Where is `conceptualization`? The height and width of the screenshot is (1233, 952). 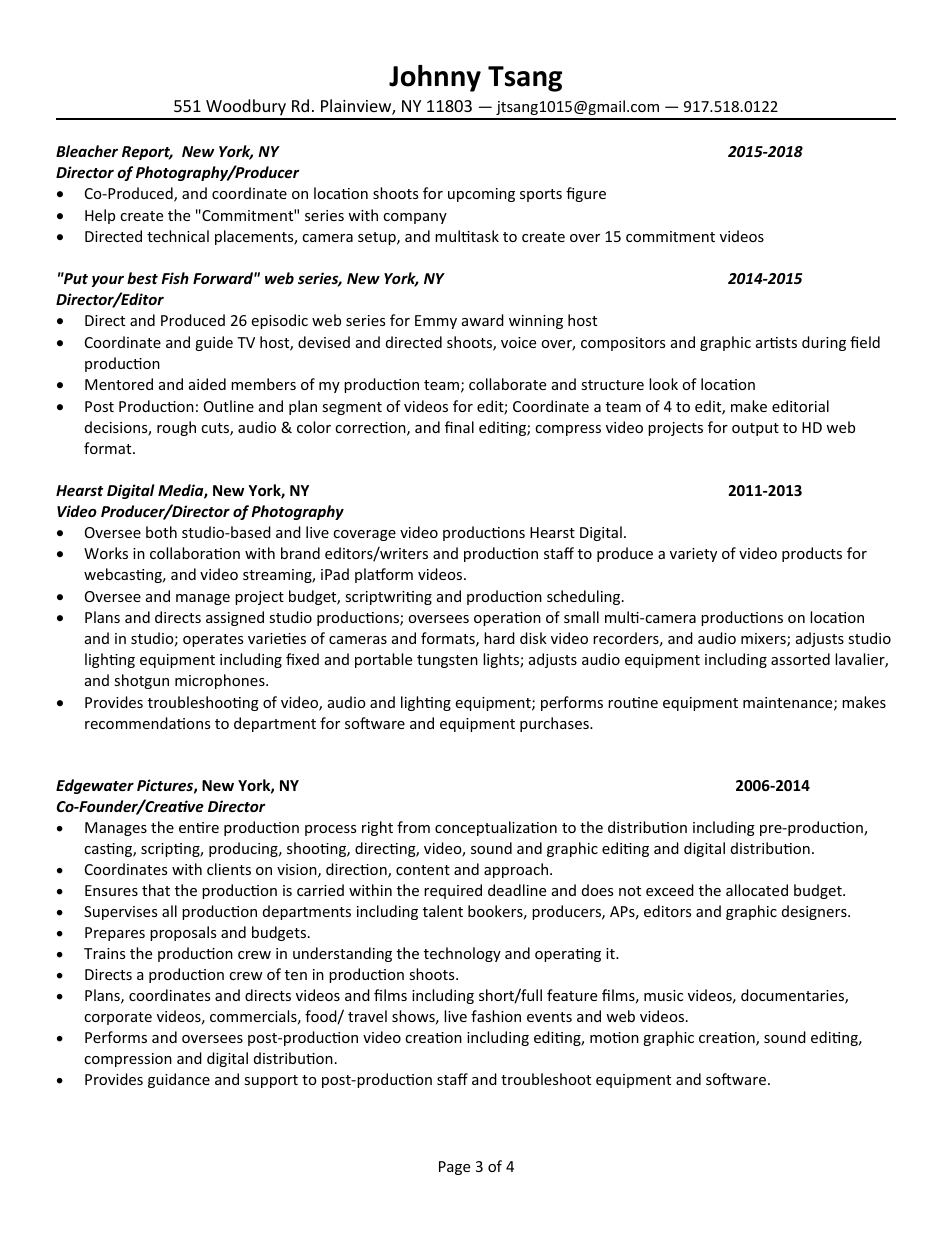 conceptualization is located at coordinates (496, 828).
